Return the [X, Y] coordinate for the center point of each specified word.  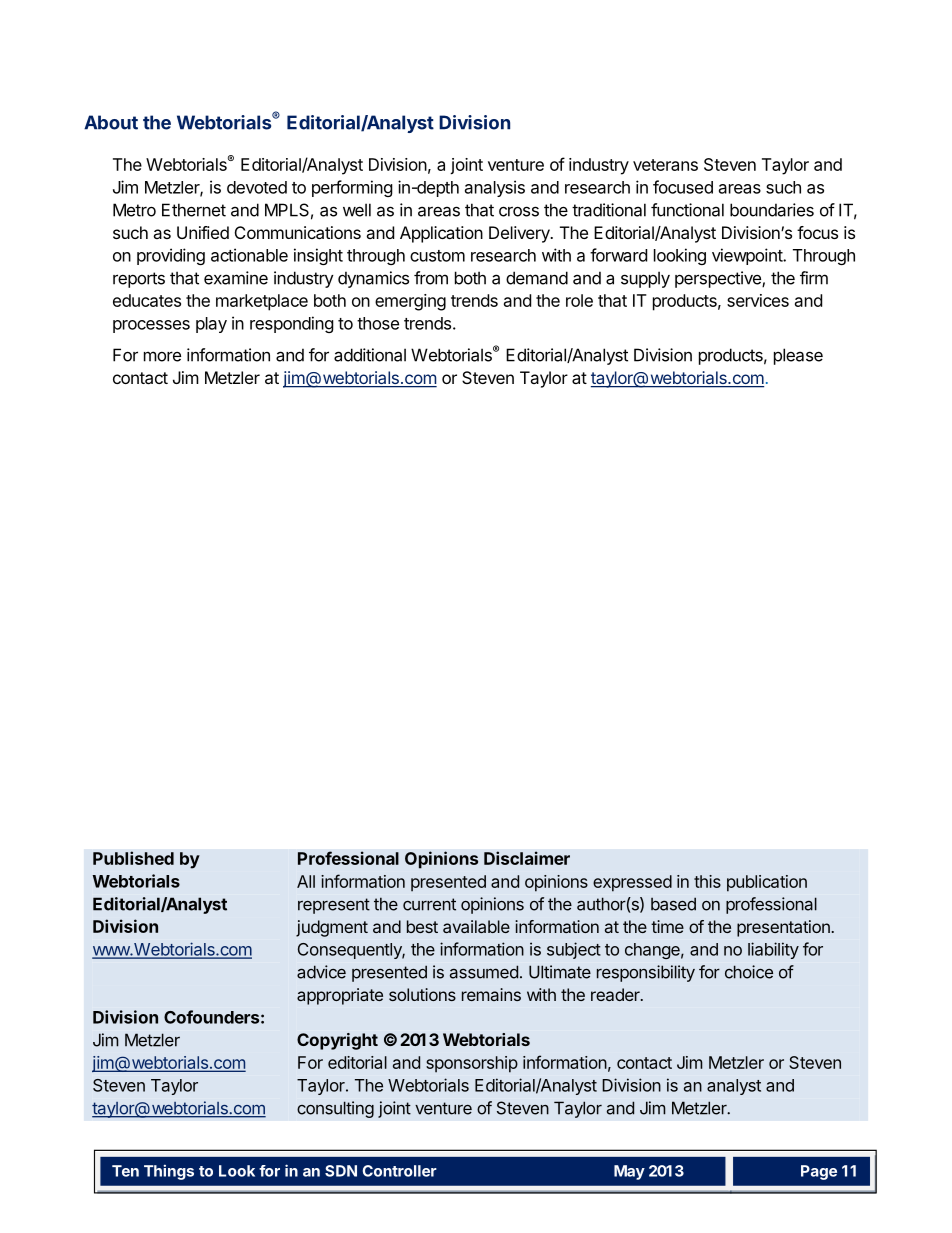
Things [169, 1172]
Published [133, 858]
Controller [400, 1171]
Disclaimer [527, 858]
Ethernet [194, 210]
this [707, 881]
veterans [665, 165]
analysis [495, 188]
